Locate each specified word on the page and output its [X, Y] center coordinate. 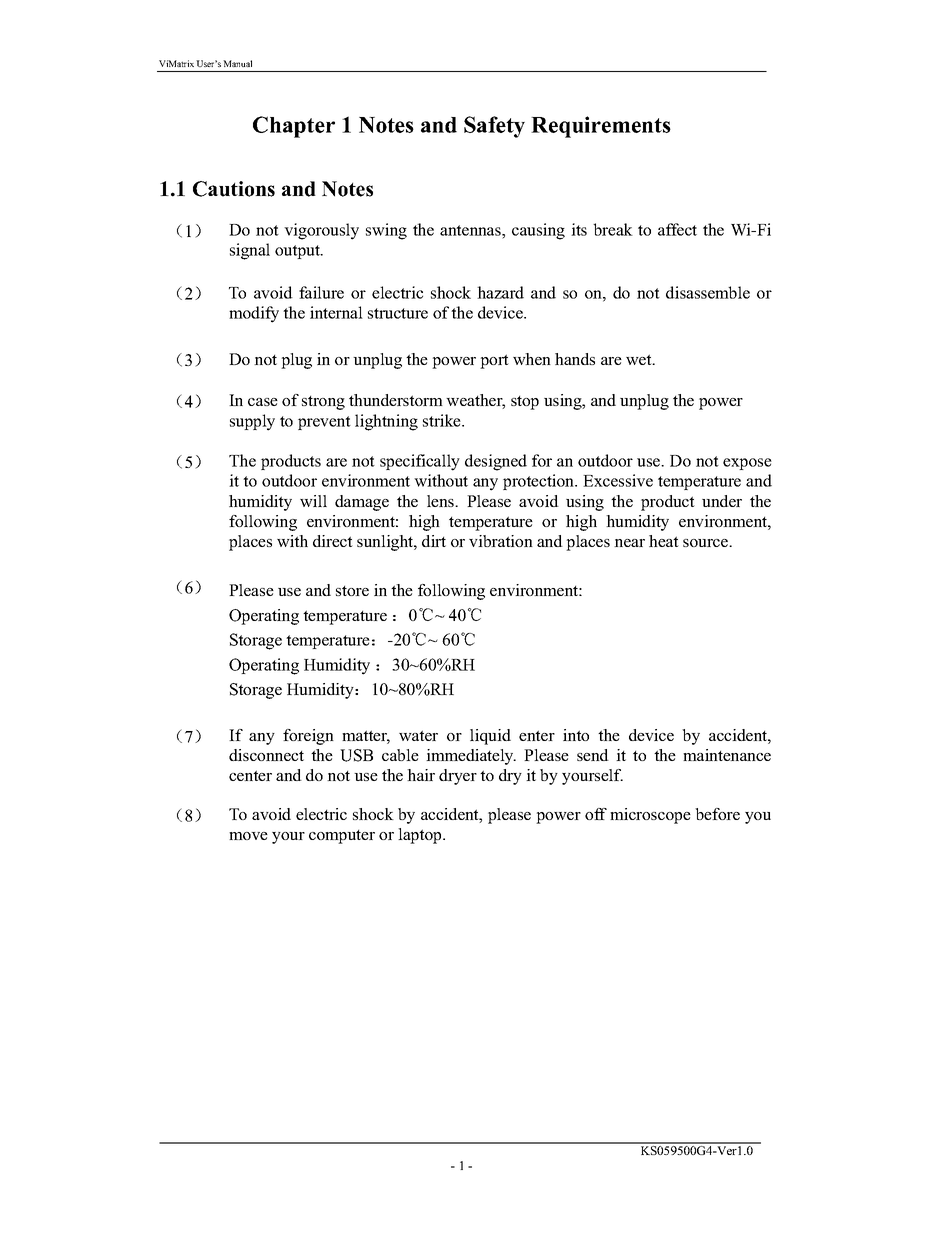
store [352, 591]
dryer [458, 777]
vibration [501, 541]
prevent [324, 423]
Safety [494, 127]
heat [664, 541]
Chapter [294, 127]
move [248, 836]
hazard [500, 292]
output [298, 252]
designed [496, 462]
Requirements [601, 127]
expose [747, 464]
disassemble [708, 292]
